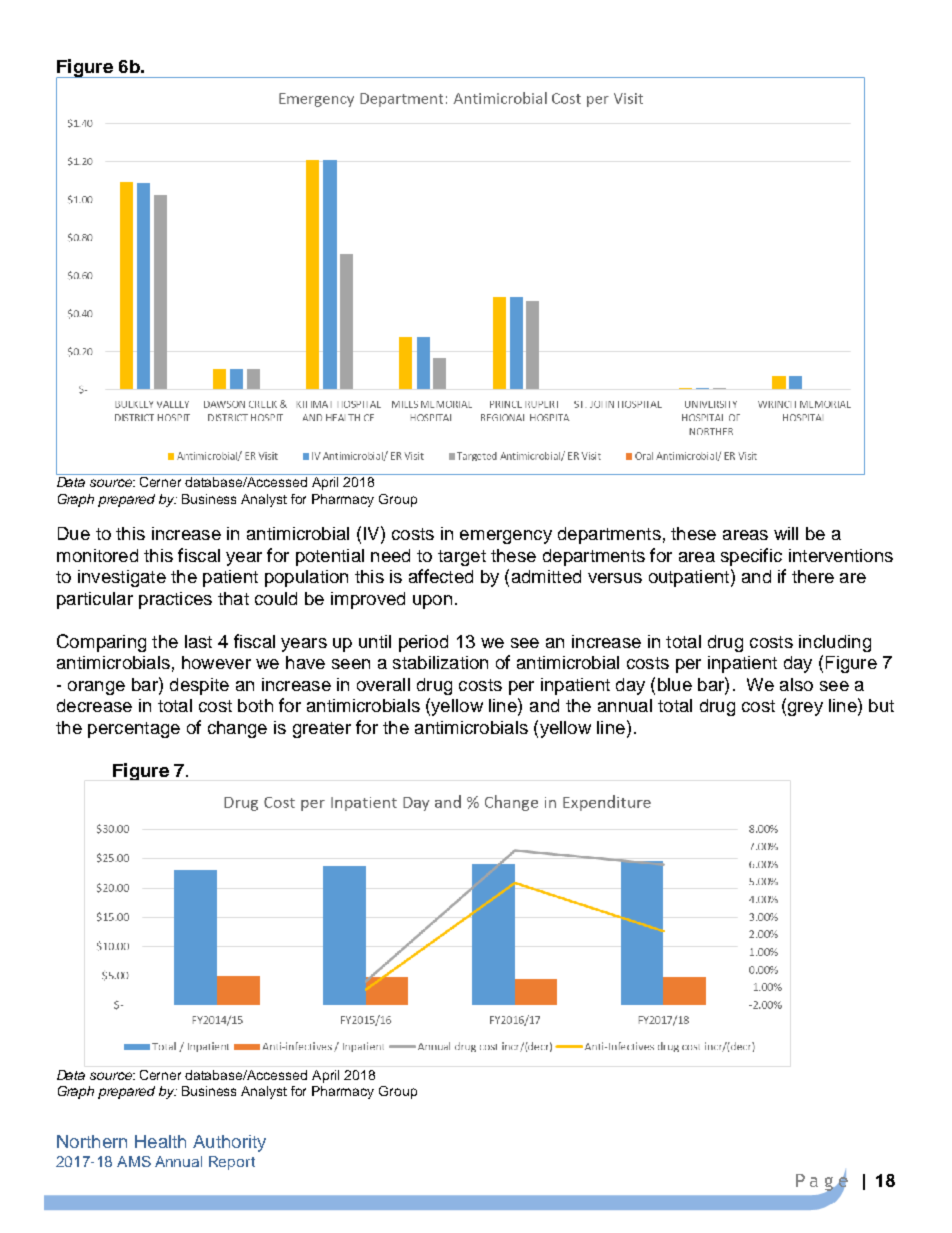 Image resolution: width=952 pixels, height=1233 pixels. What do you see at coordinates (232, 1163) in the page?
I see `Report` at bounding box center [232, 1163].
